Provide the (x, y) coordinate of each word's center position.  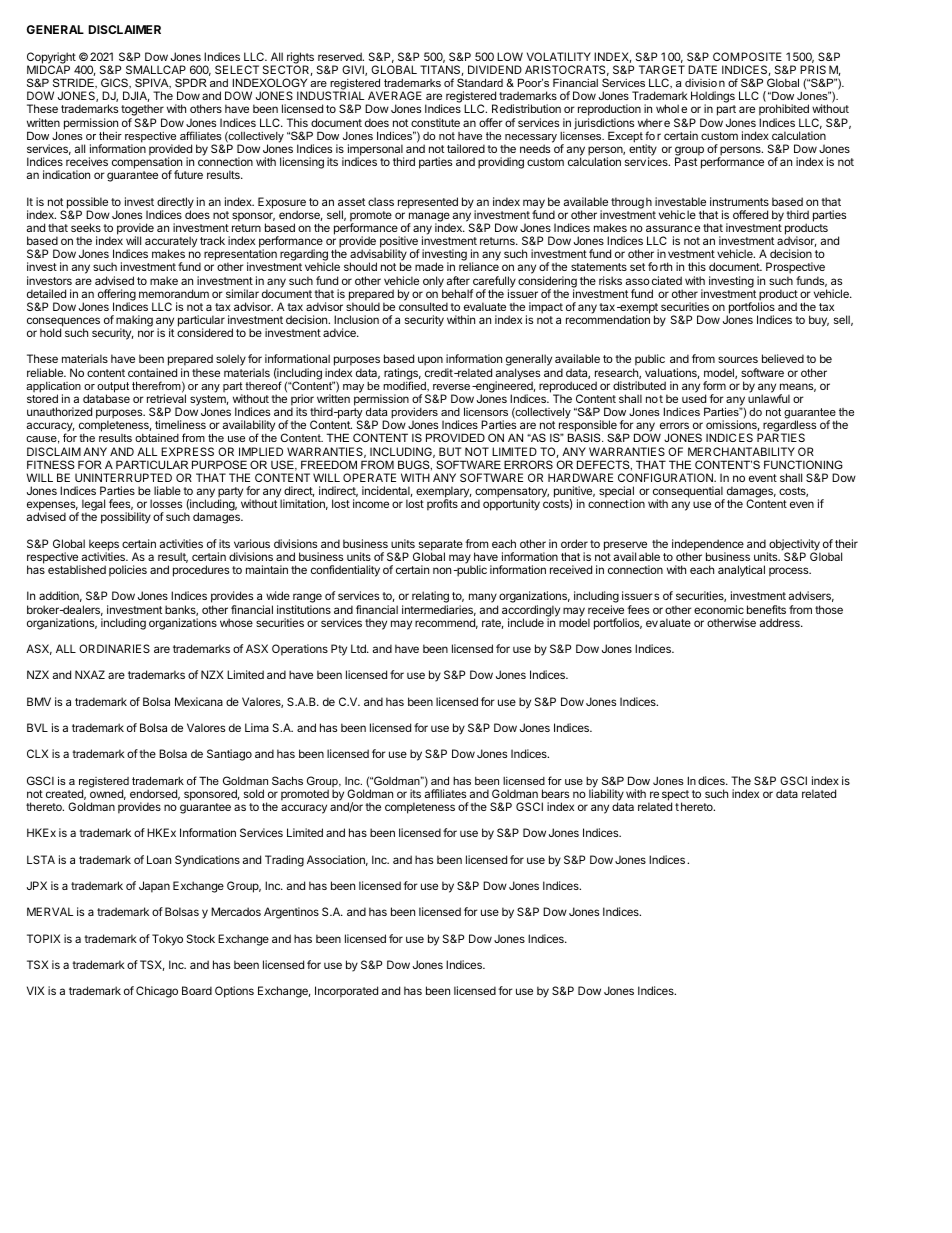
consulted (423, 306)
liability (606, 796)
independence (708, 546)
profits (442, 505)
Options (234, 992)
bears (555, 793)
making (134, 322)
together (143, 111)
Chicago (157, 992)
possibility (126, 518)
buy (819, 321)
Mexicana (199, 701)
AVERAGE (395, 95)
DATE (702, 69)
